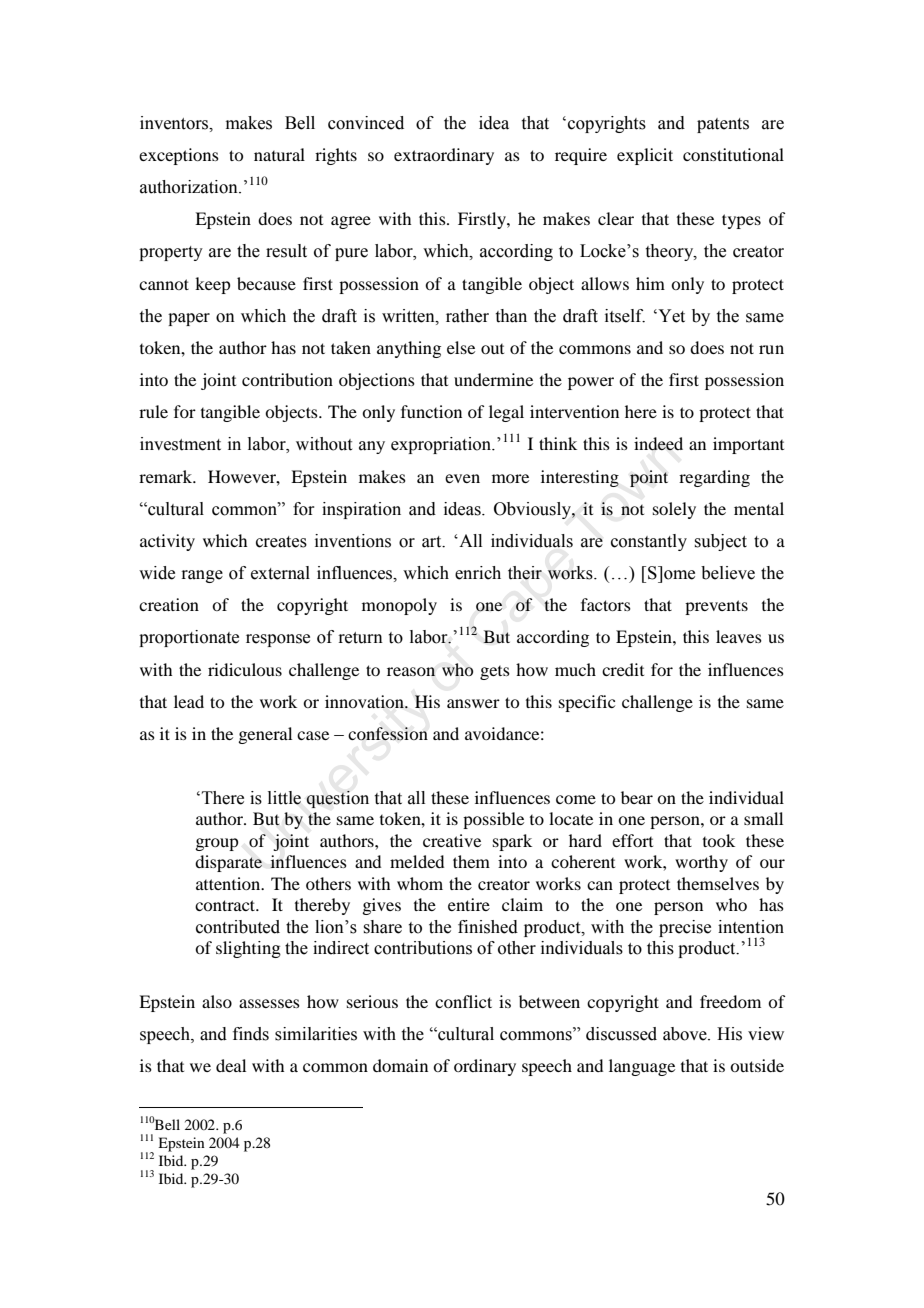 The image size is (924, 1308). What do you see at coordinates (771, 349) in the screenshot?
I see `run` at bounding box center [771, 349].
